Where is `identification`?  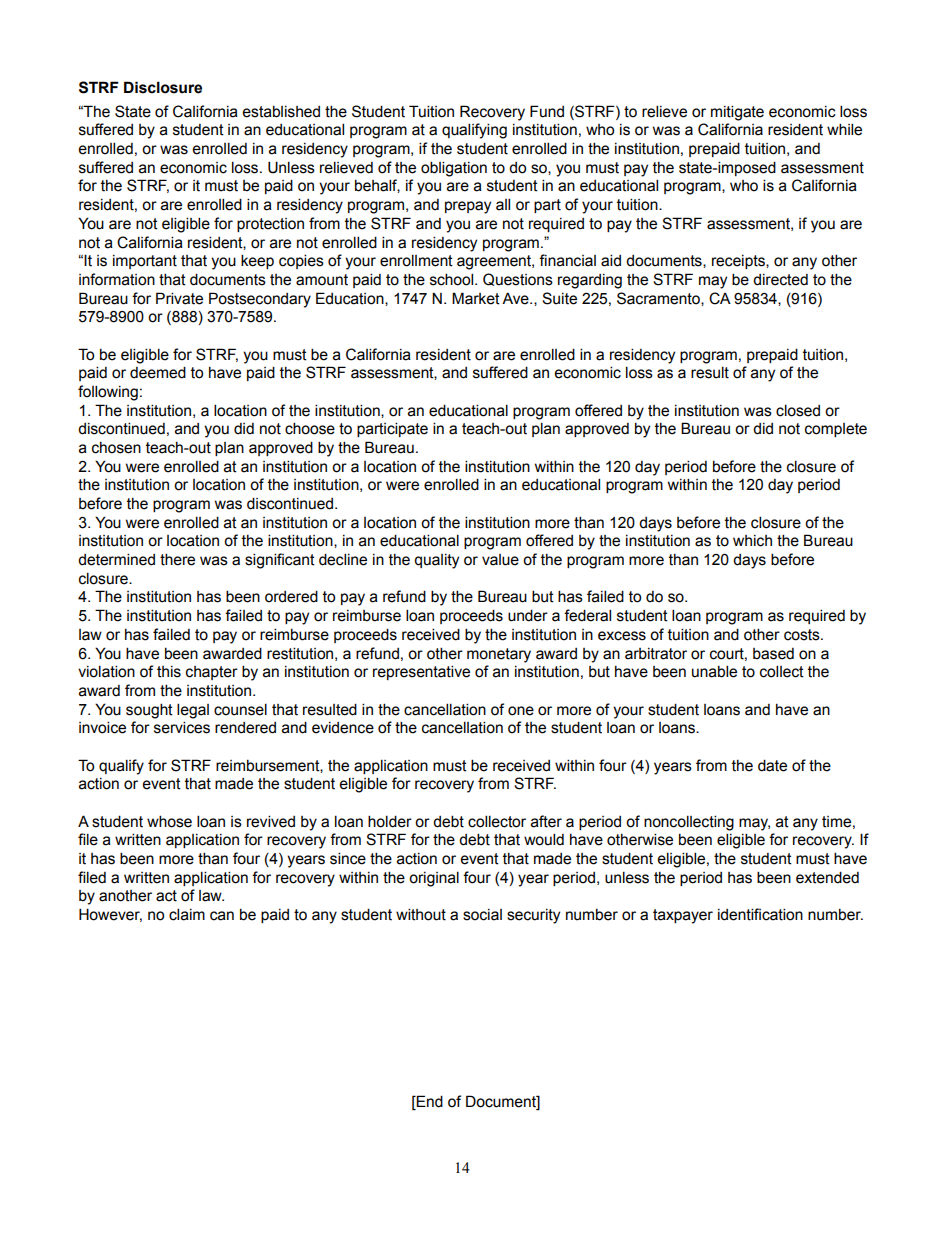
identification is located at coordinates (760, 914).
